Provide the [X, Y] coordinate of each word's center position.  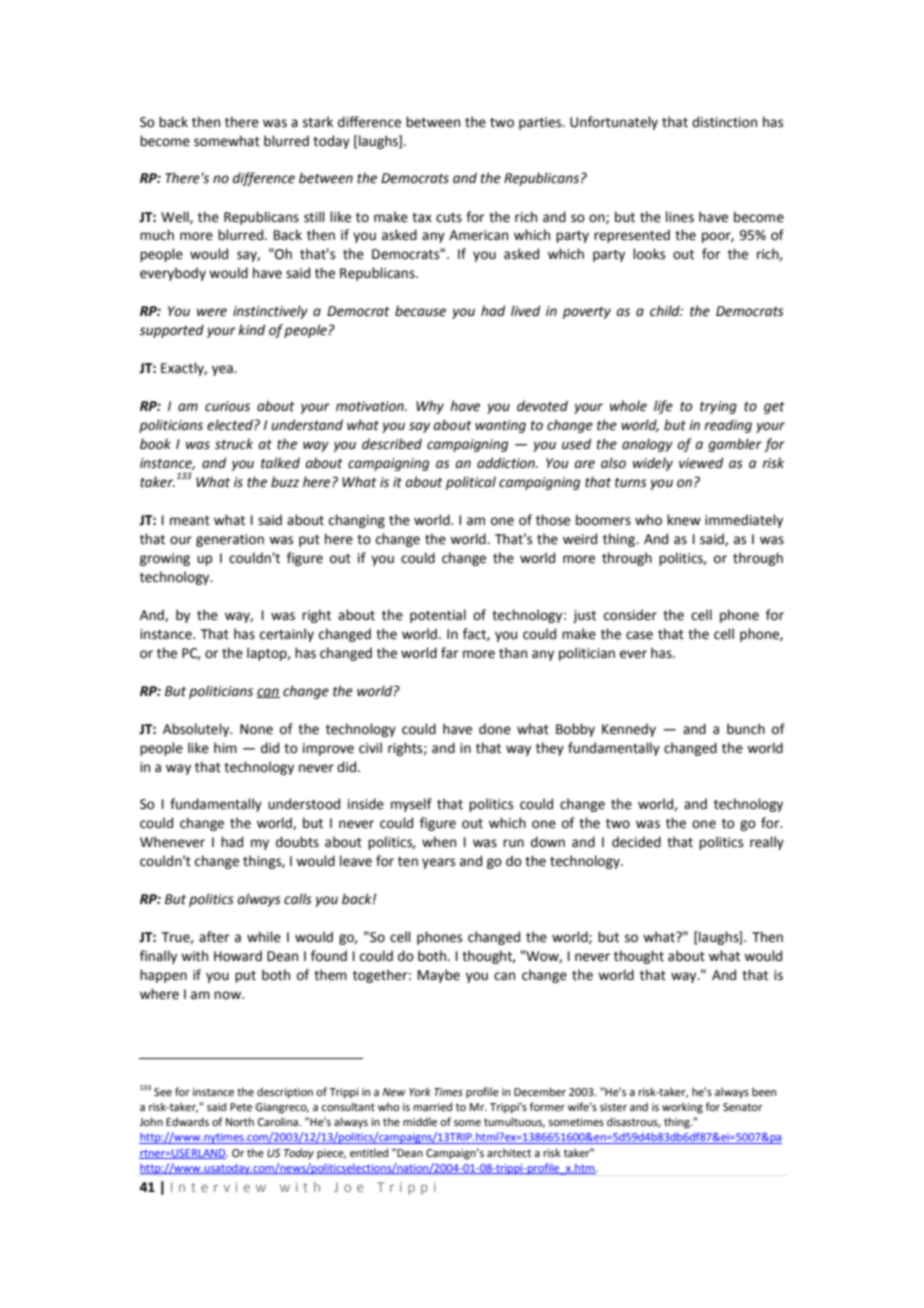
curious [227, 406]
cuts [449, 218]
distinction [724, 122]
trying [718, 407]
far [450, 653]
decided [636, 842]
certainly [287, 635]
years [438, 863]
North [240, 1121]
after [214, 937]
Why [430, 407]
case [639, 635]
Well [176, 217]
